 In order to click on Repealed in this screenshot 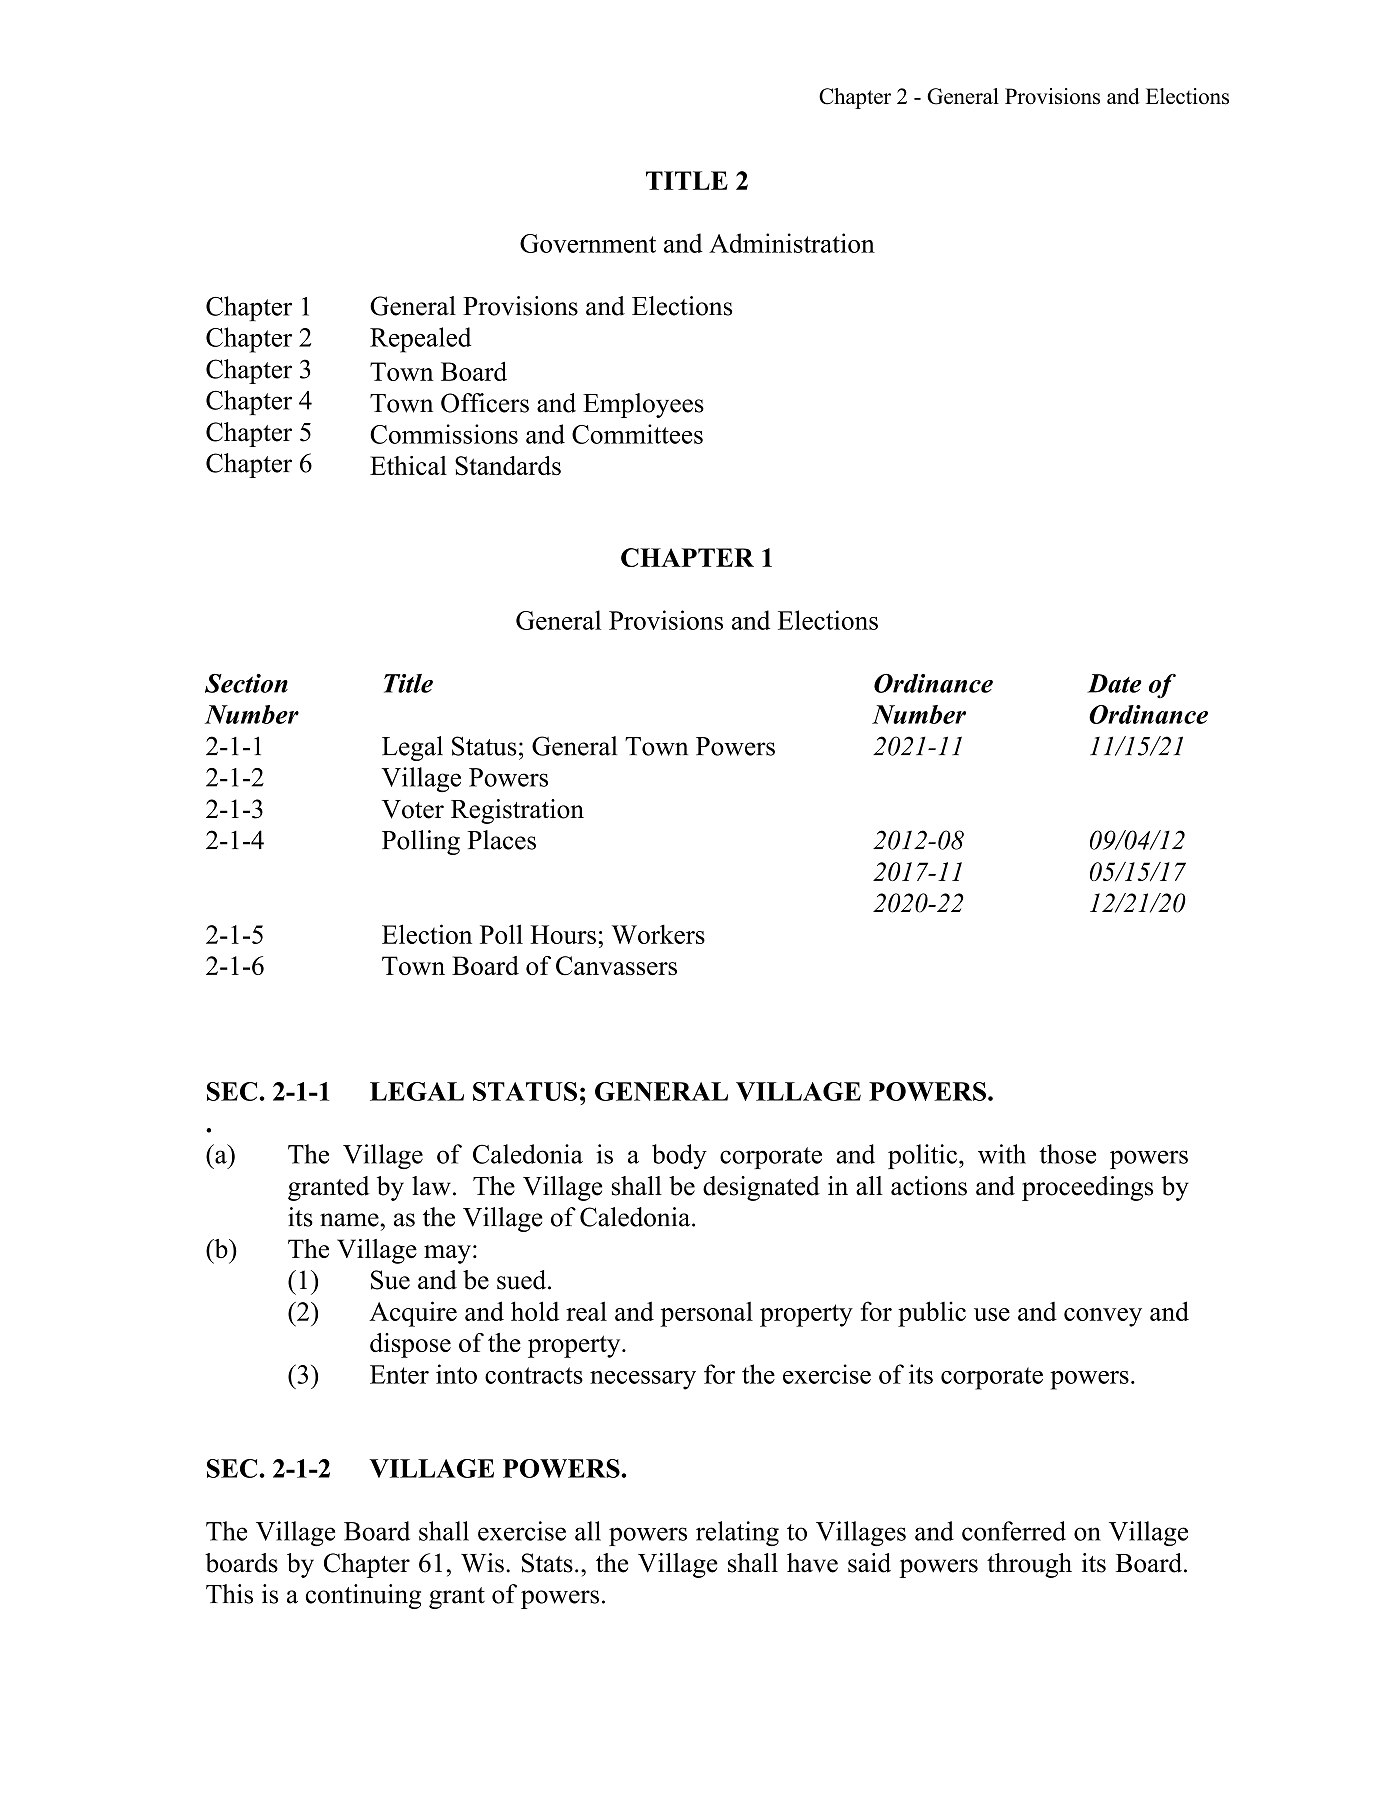, I will do `click(420, 340)`.
